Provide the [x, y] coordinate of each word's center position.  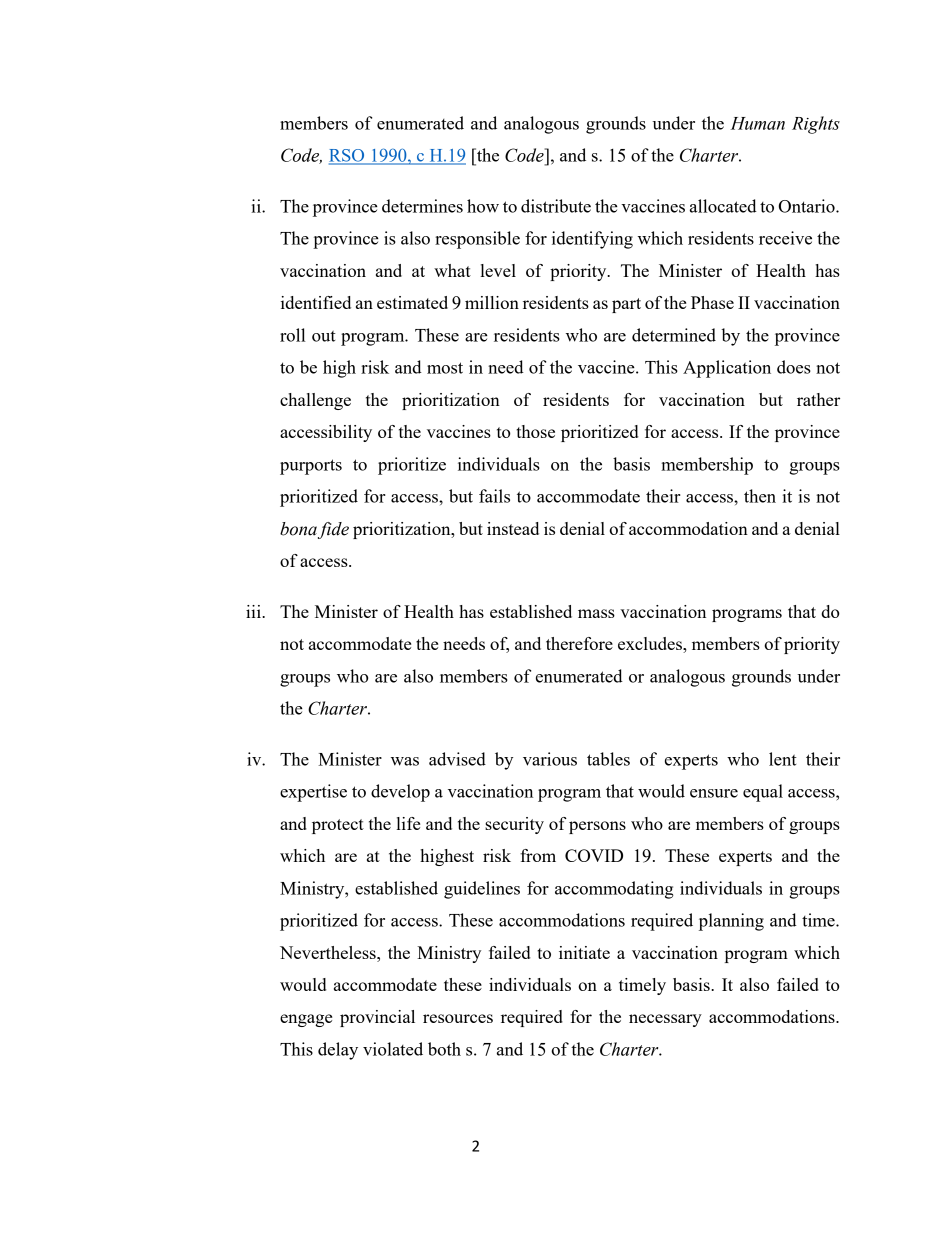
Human [757, 123]
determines [422, 206]
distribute [556, 206]
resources [458, 1018]
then [760, 496]
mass [596, 613]
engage [306, 1020]
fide [333, 530]
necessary [665, 1020]
